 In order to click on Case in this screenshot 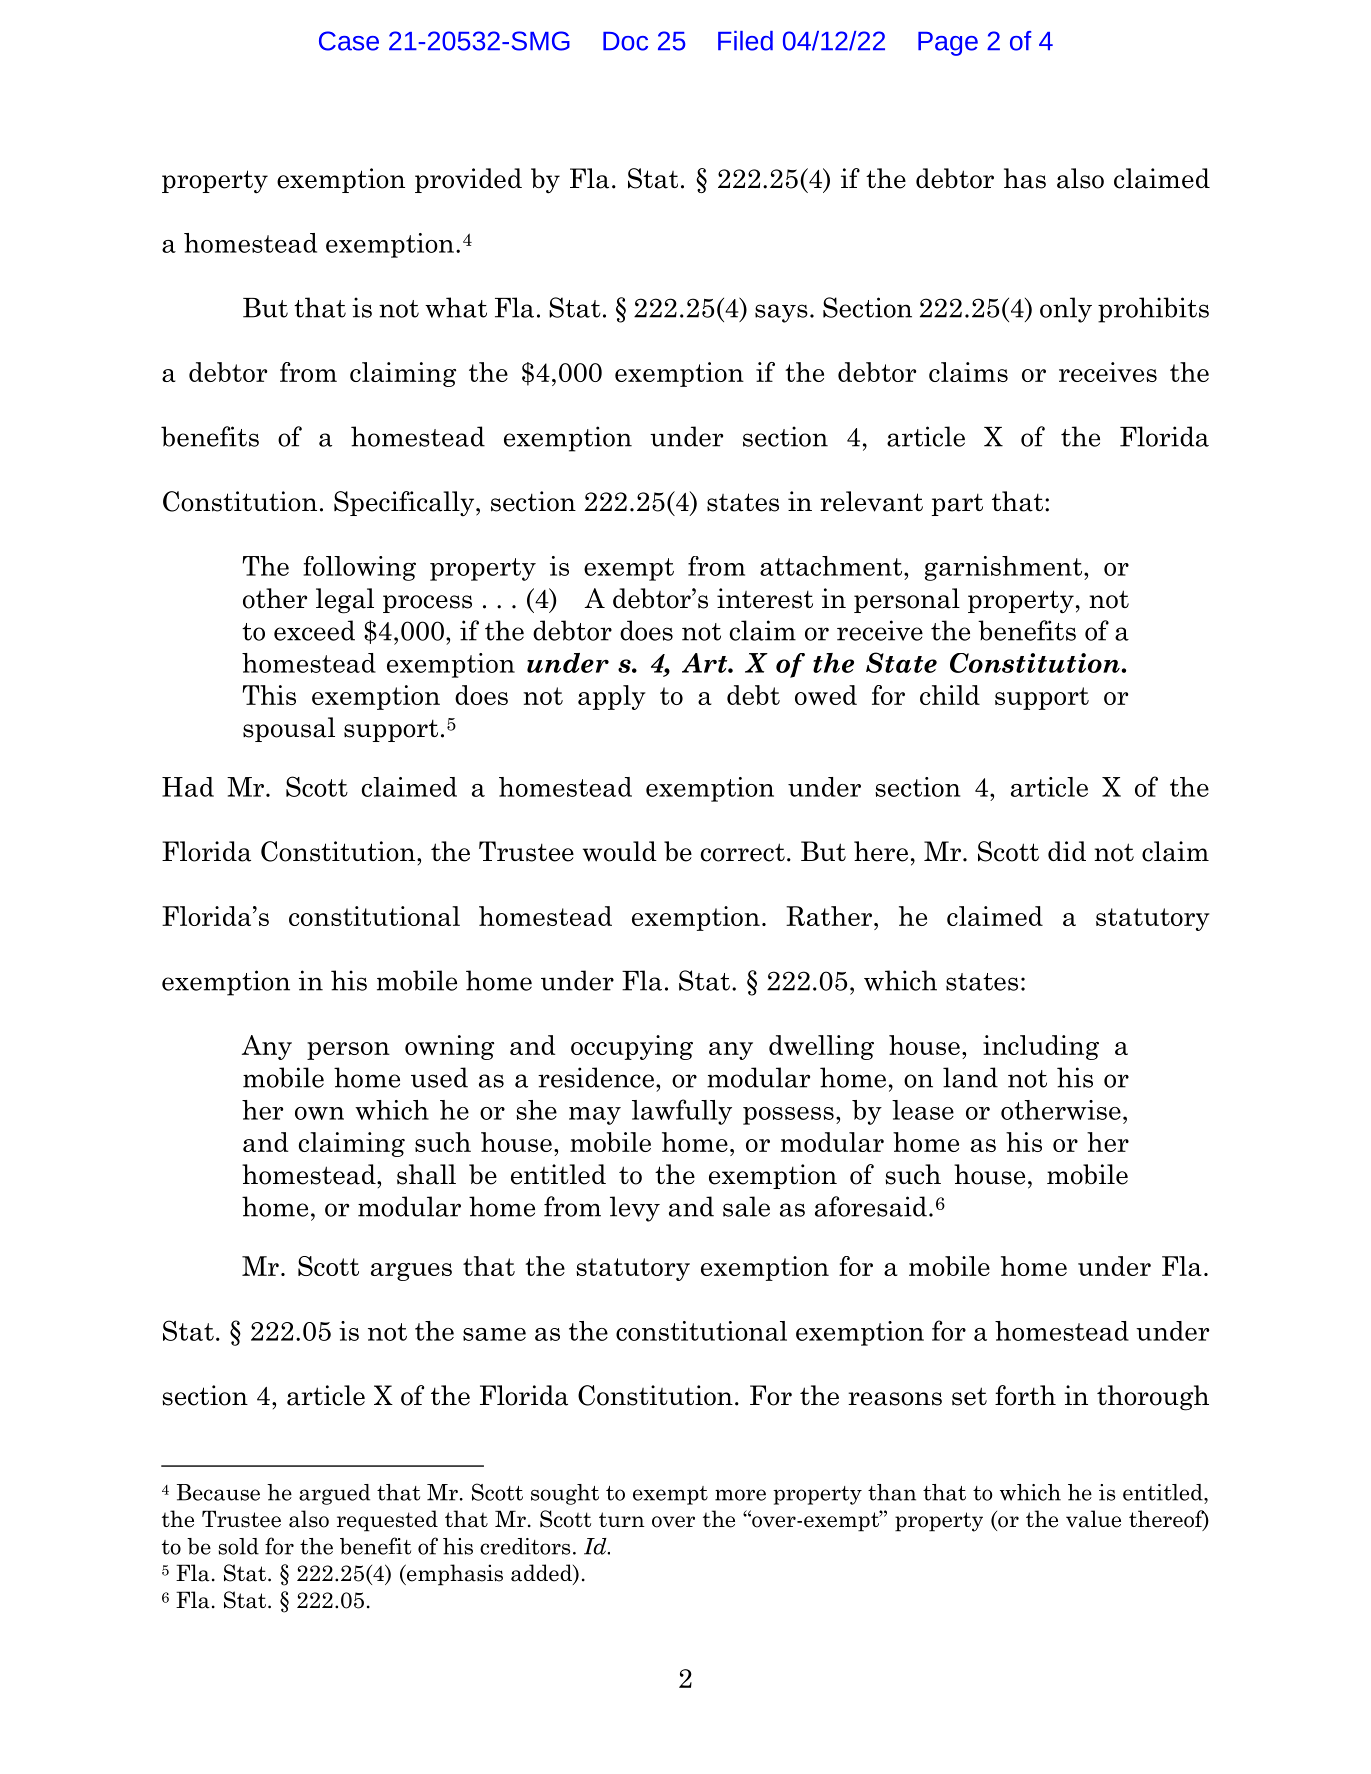, I will do `click(349, 41)`.
